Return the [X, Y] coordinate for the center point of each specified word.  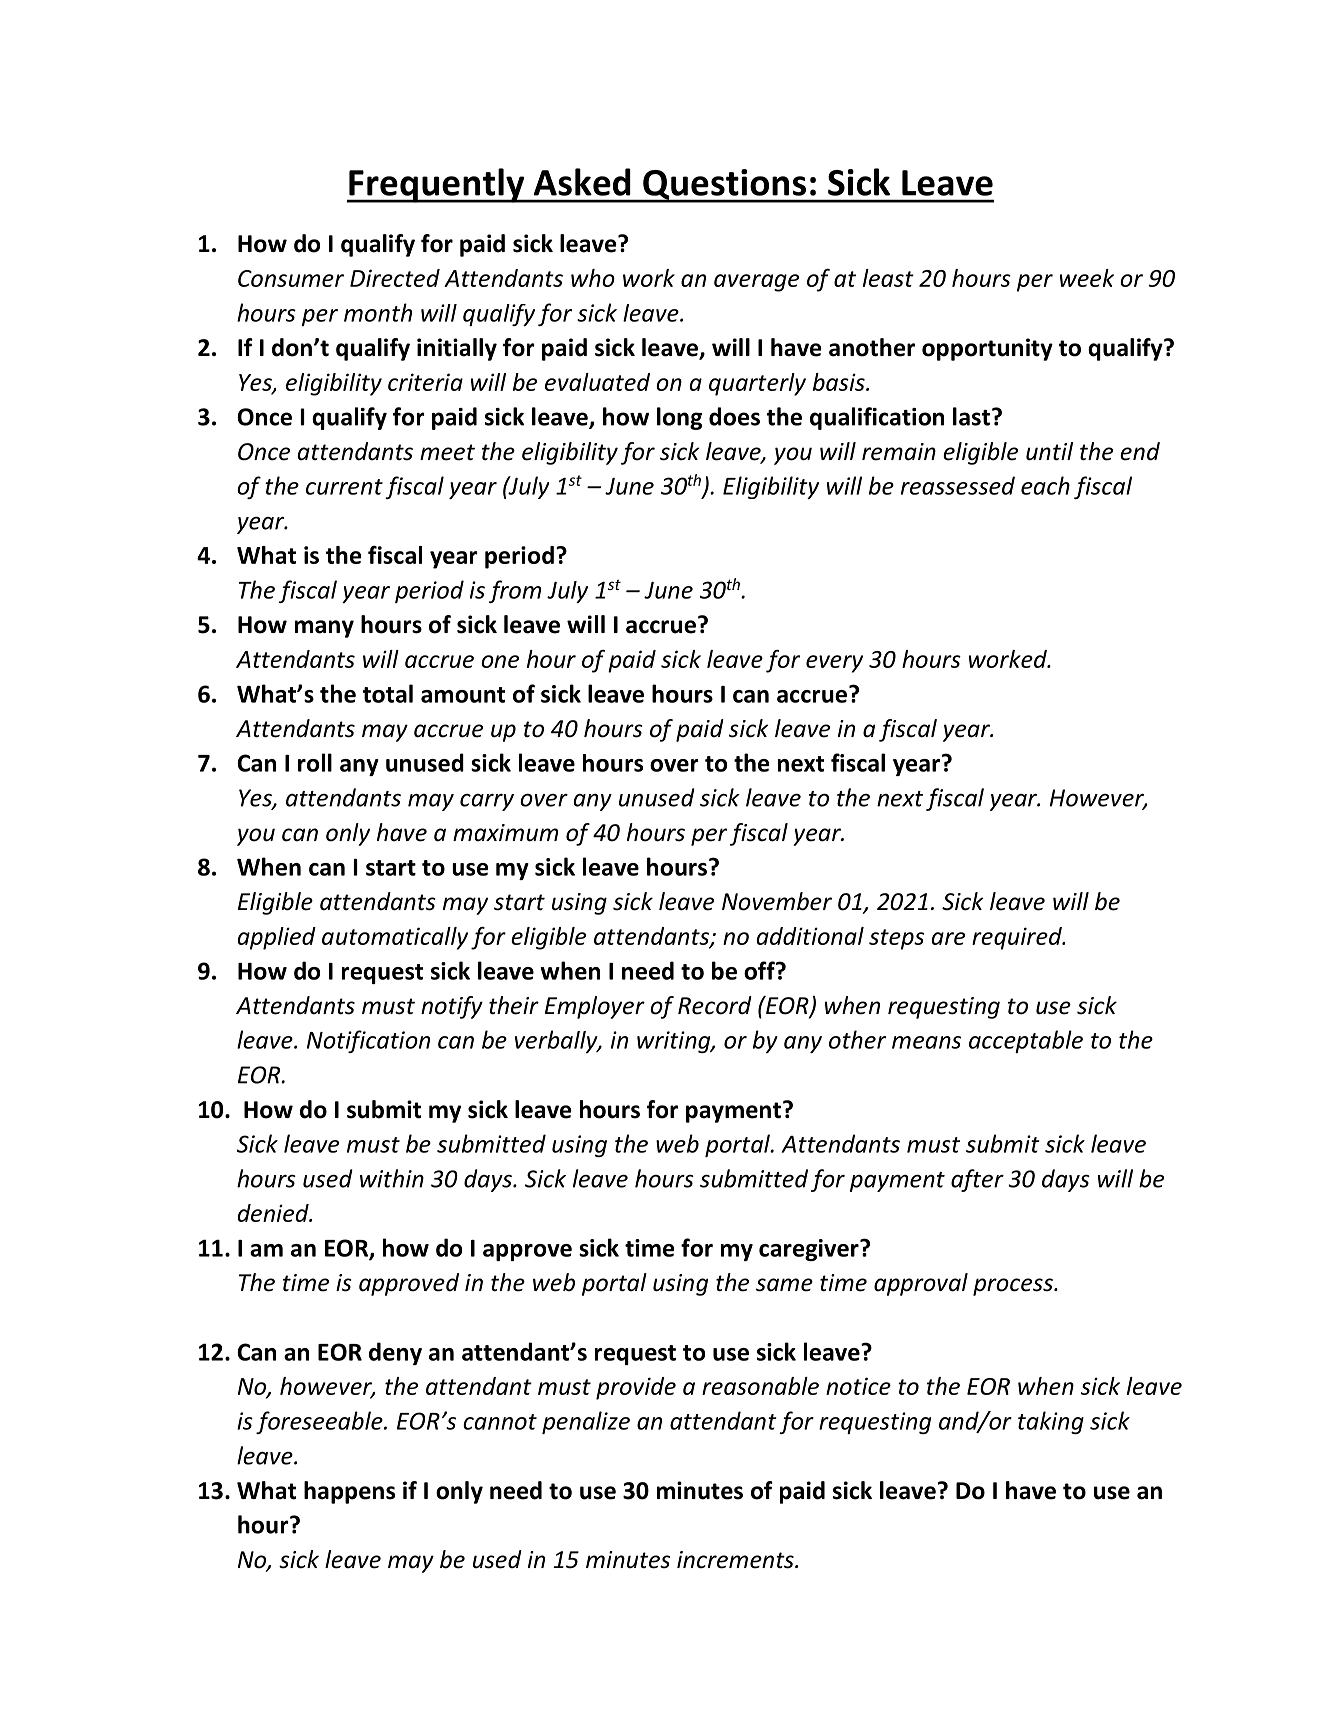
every [834, 664]
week [1087, 278]
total [387, 693]
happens [349, 1492]
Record [715, 1005]
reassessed [958, 485]
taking [1051, 1422]
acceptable [1026, 1041]
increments [736, 1560]
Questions [724, 185]
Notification [368, 1041]
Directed [395, 278]
